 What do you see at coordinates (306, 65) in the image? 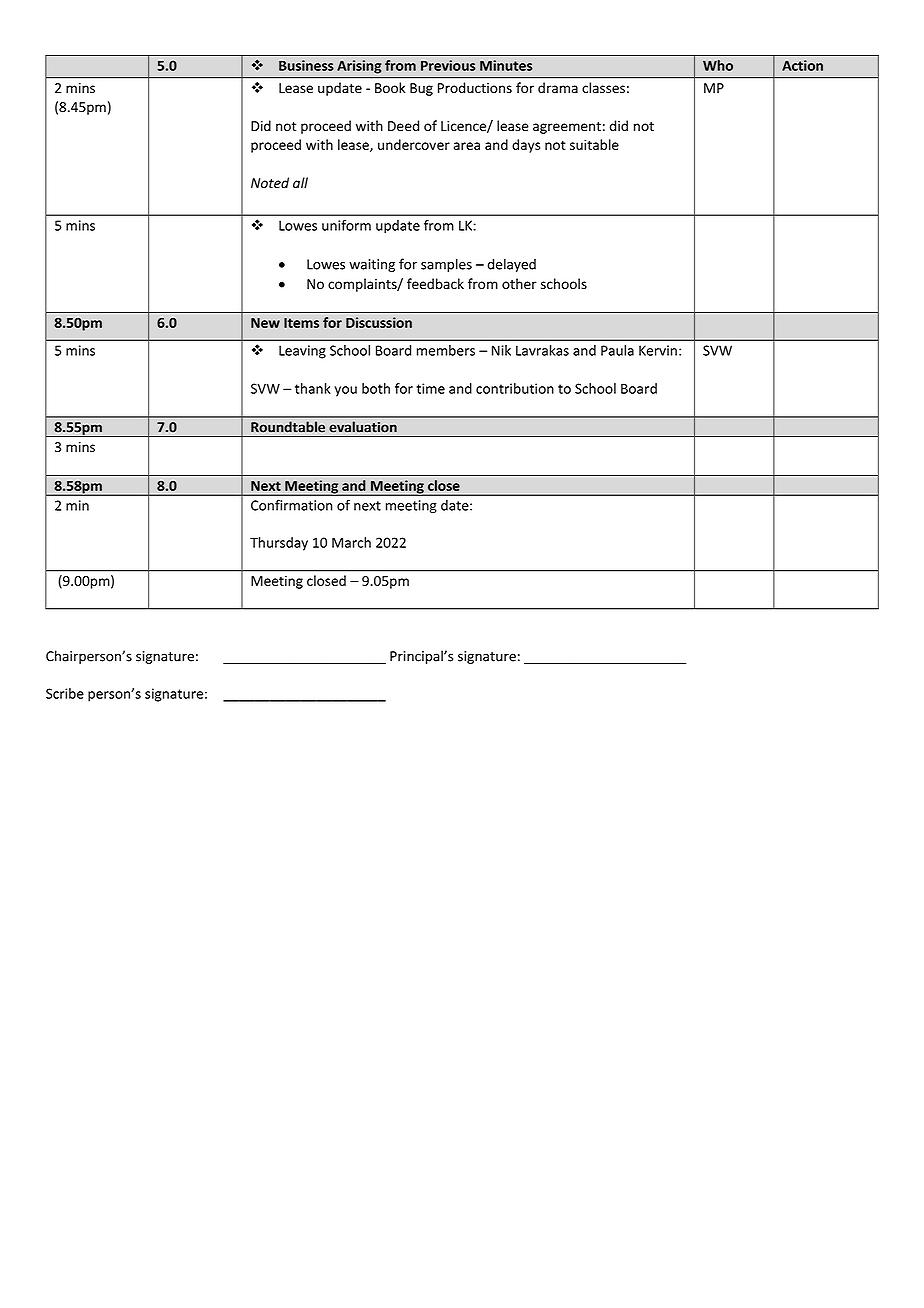
I see `Business` at bounding box center [306, 65].
